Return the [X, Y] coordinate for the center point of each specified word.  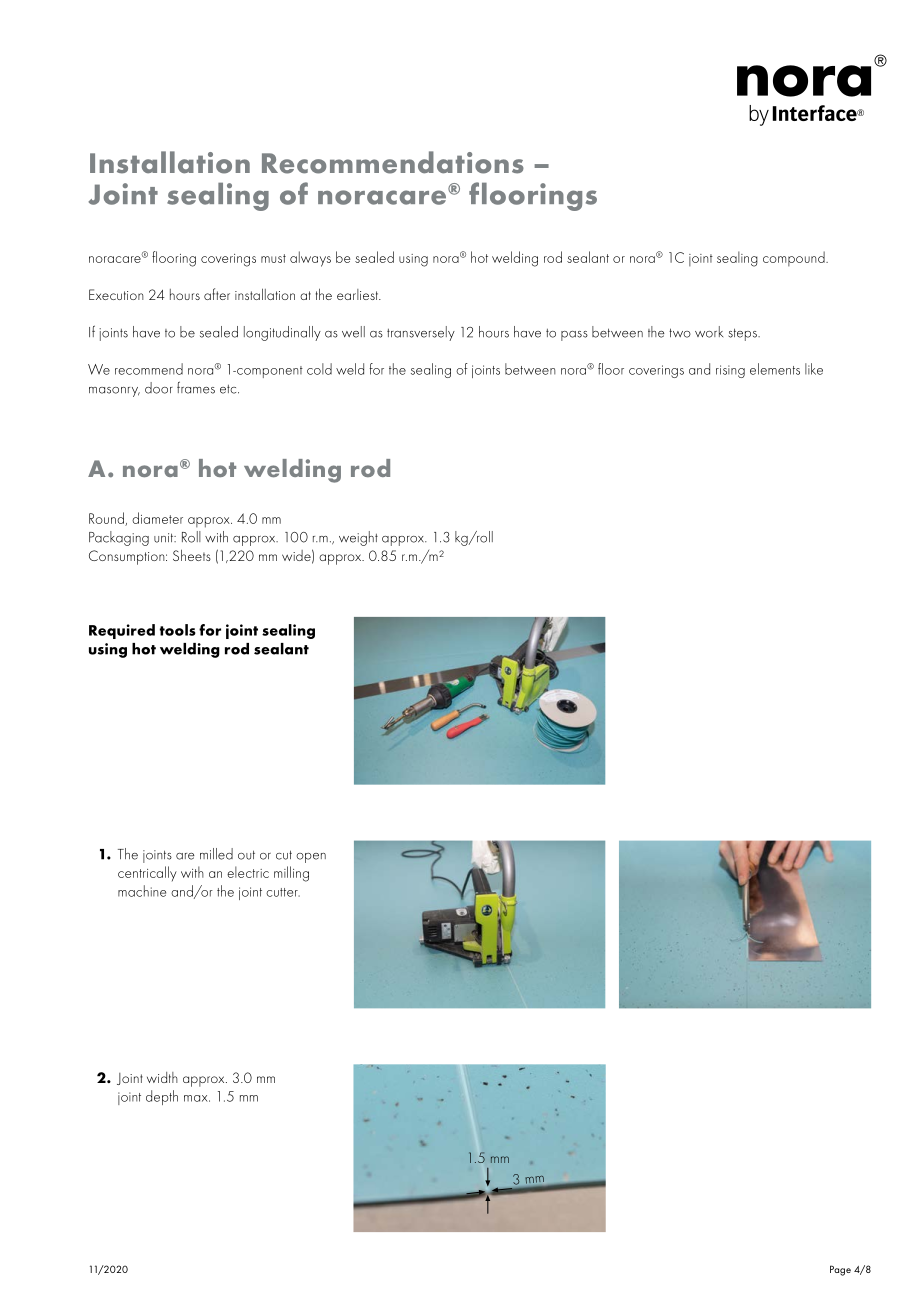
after [217, 294]
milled [216, 854]
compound [795, 258]
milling [291, 874]
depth [162, 1097]
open [311, 858]
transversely [421, 333]
